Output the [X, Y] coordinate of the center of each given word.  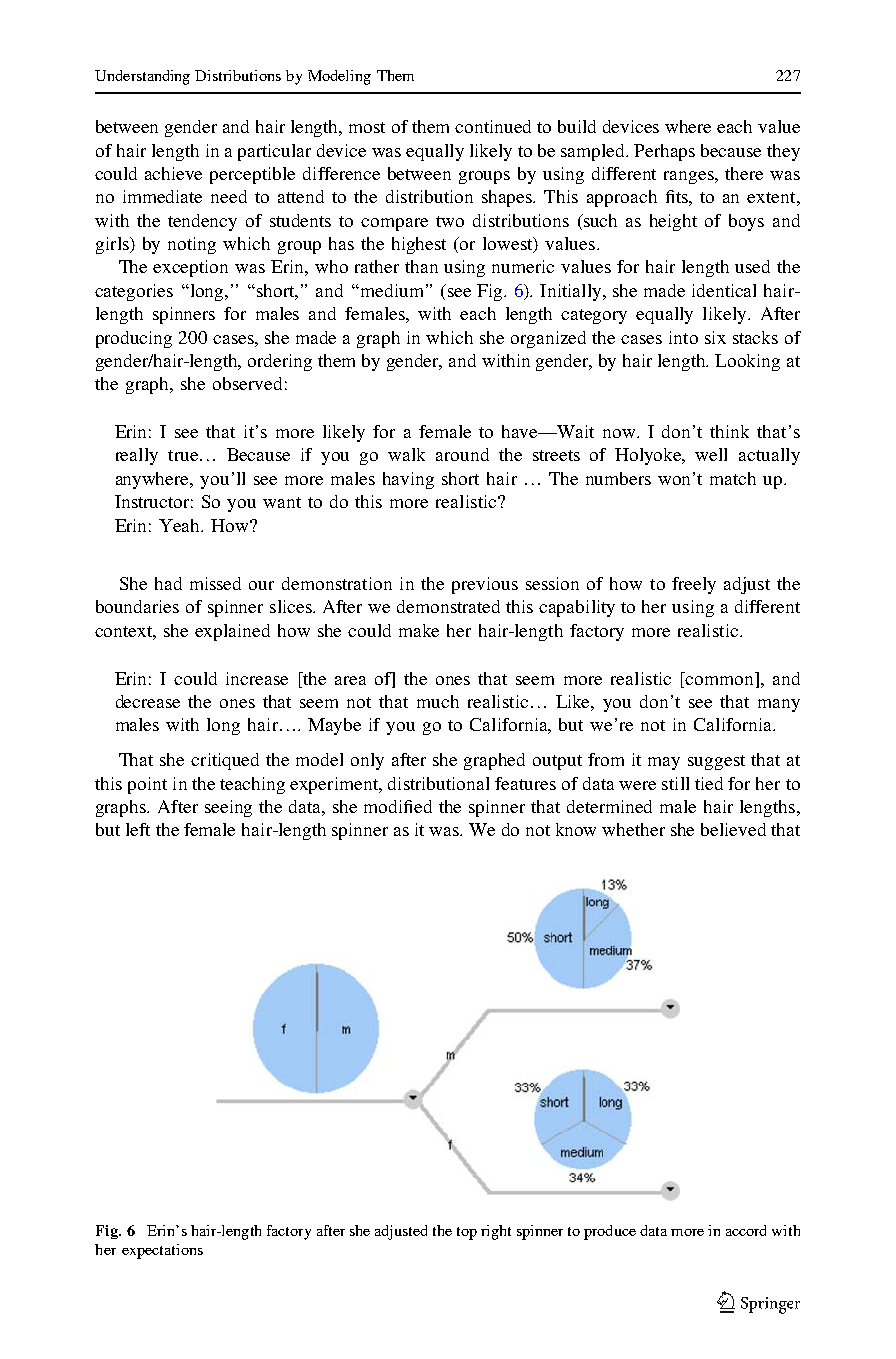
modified [398, 806]
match [733, 478]
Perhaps [664, 152]
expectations [162, 1251]
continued [493, 126]
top [467, 1233]
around [462, 454]
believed [733, 829]
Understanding [142, 77]
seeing [228, 808]
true [183, 455]
